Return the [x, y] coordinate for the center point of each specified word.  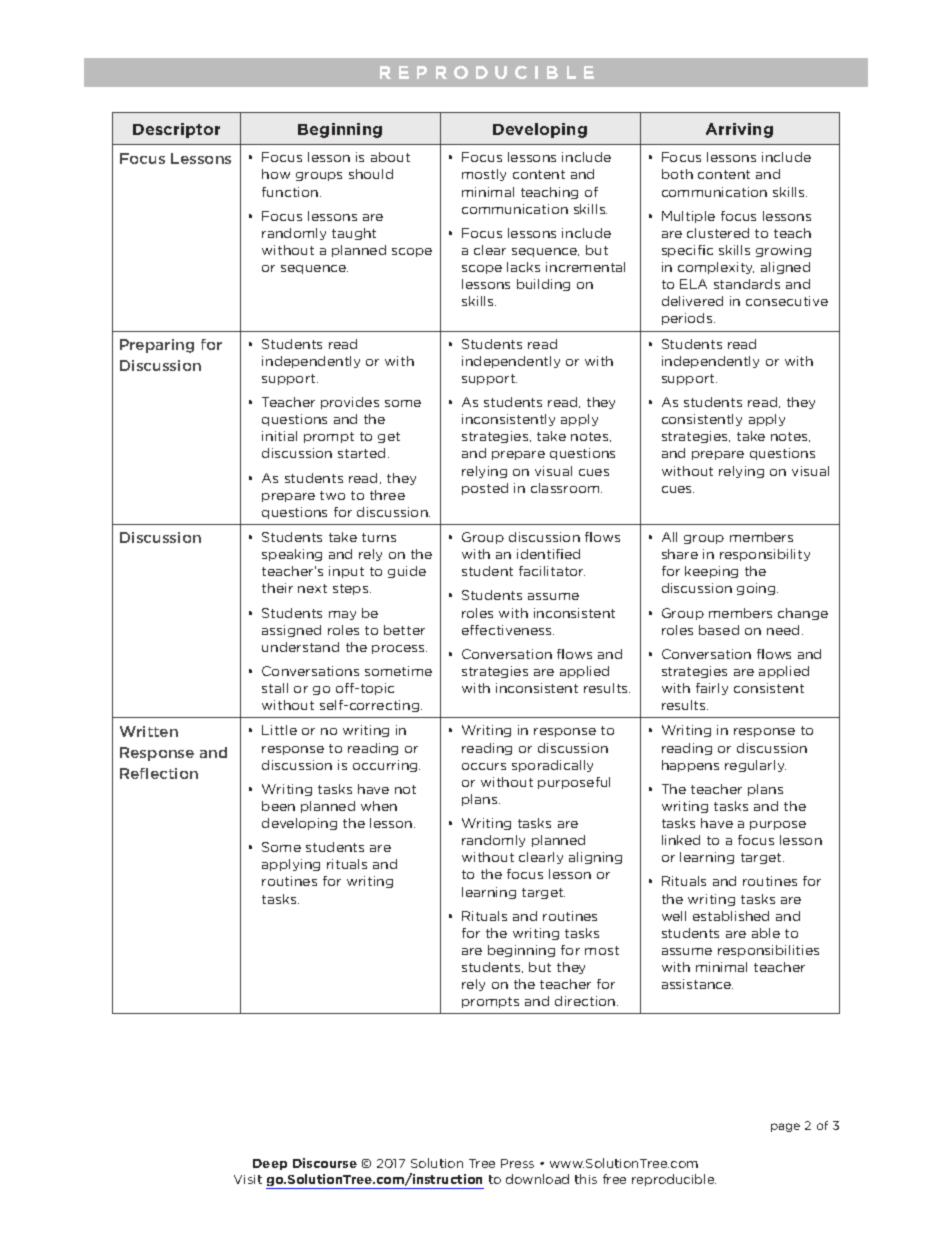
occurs [484, 766]
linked [681, 840]
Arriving [739, 130]
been [278, 806]
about [390, 157]
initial [279, 436]
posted [485, 489]
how [276, 174]
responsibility [765, 555]
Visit [248, 1179]
